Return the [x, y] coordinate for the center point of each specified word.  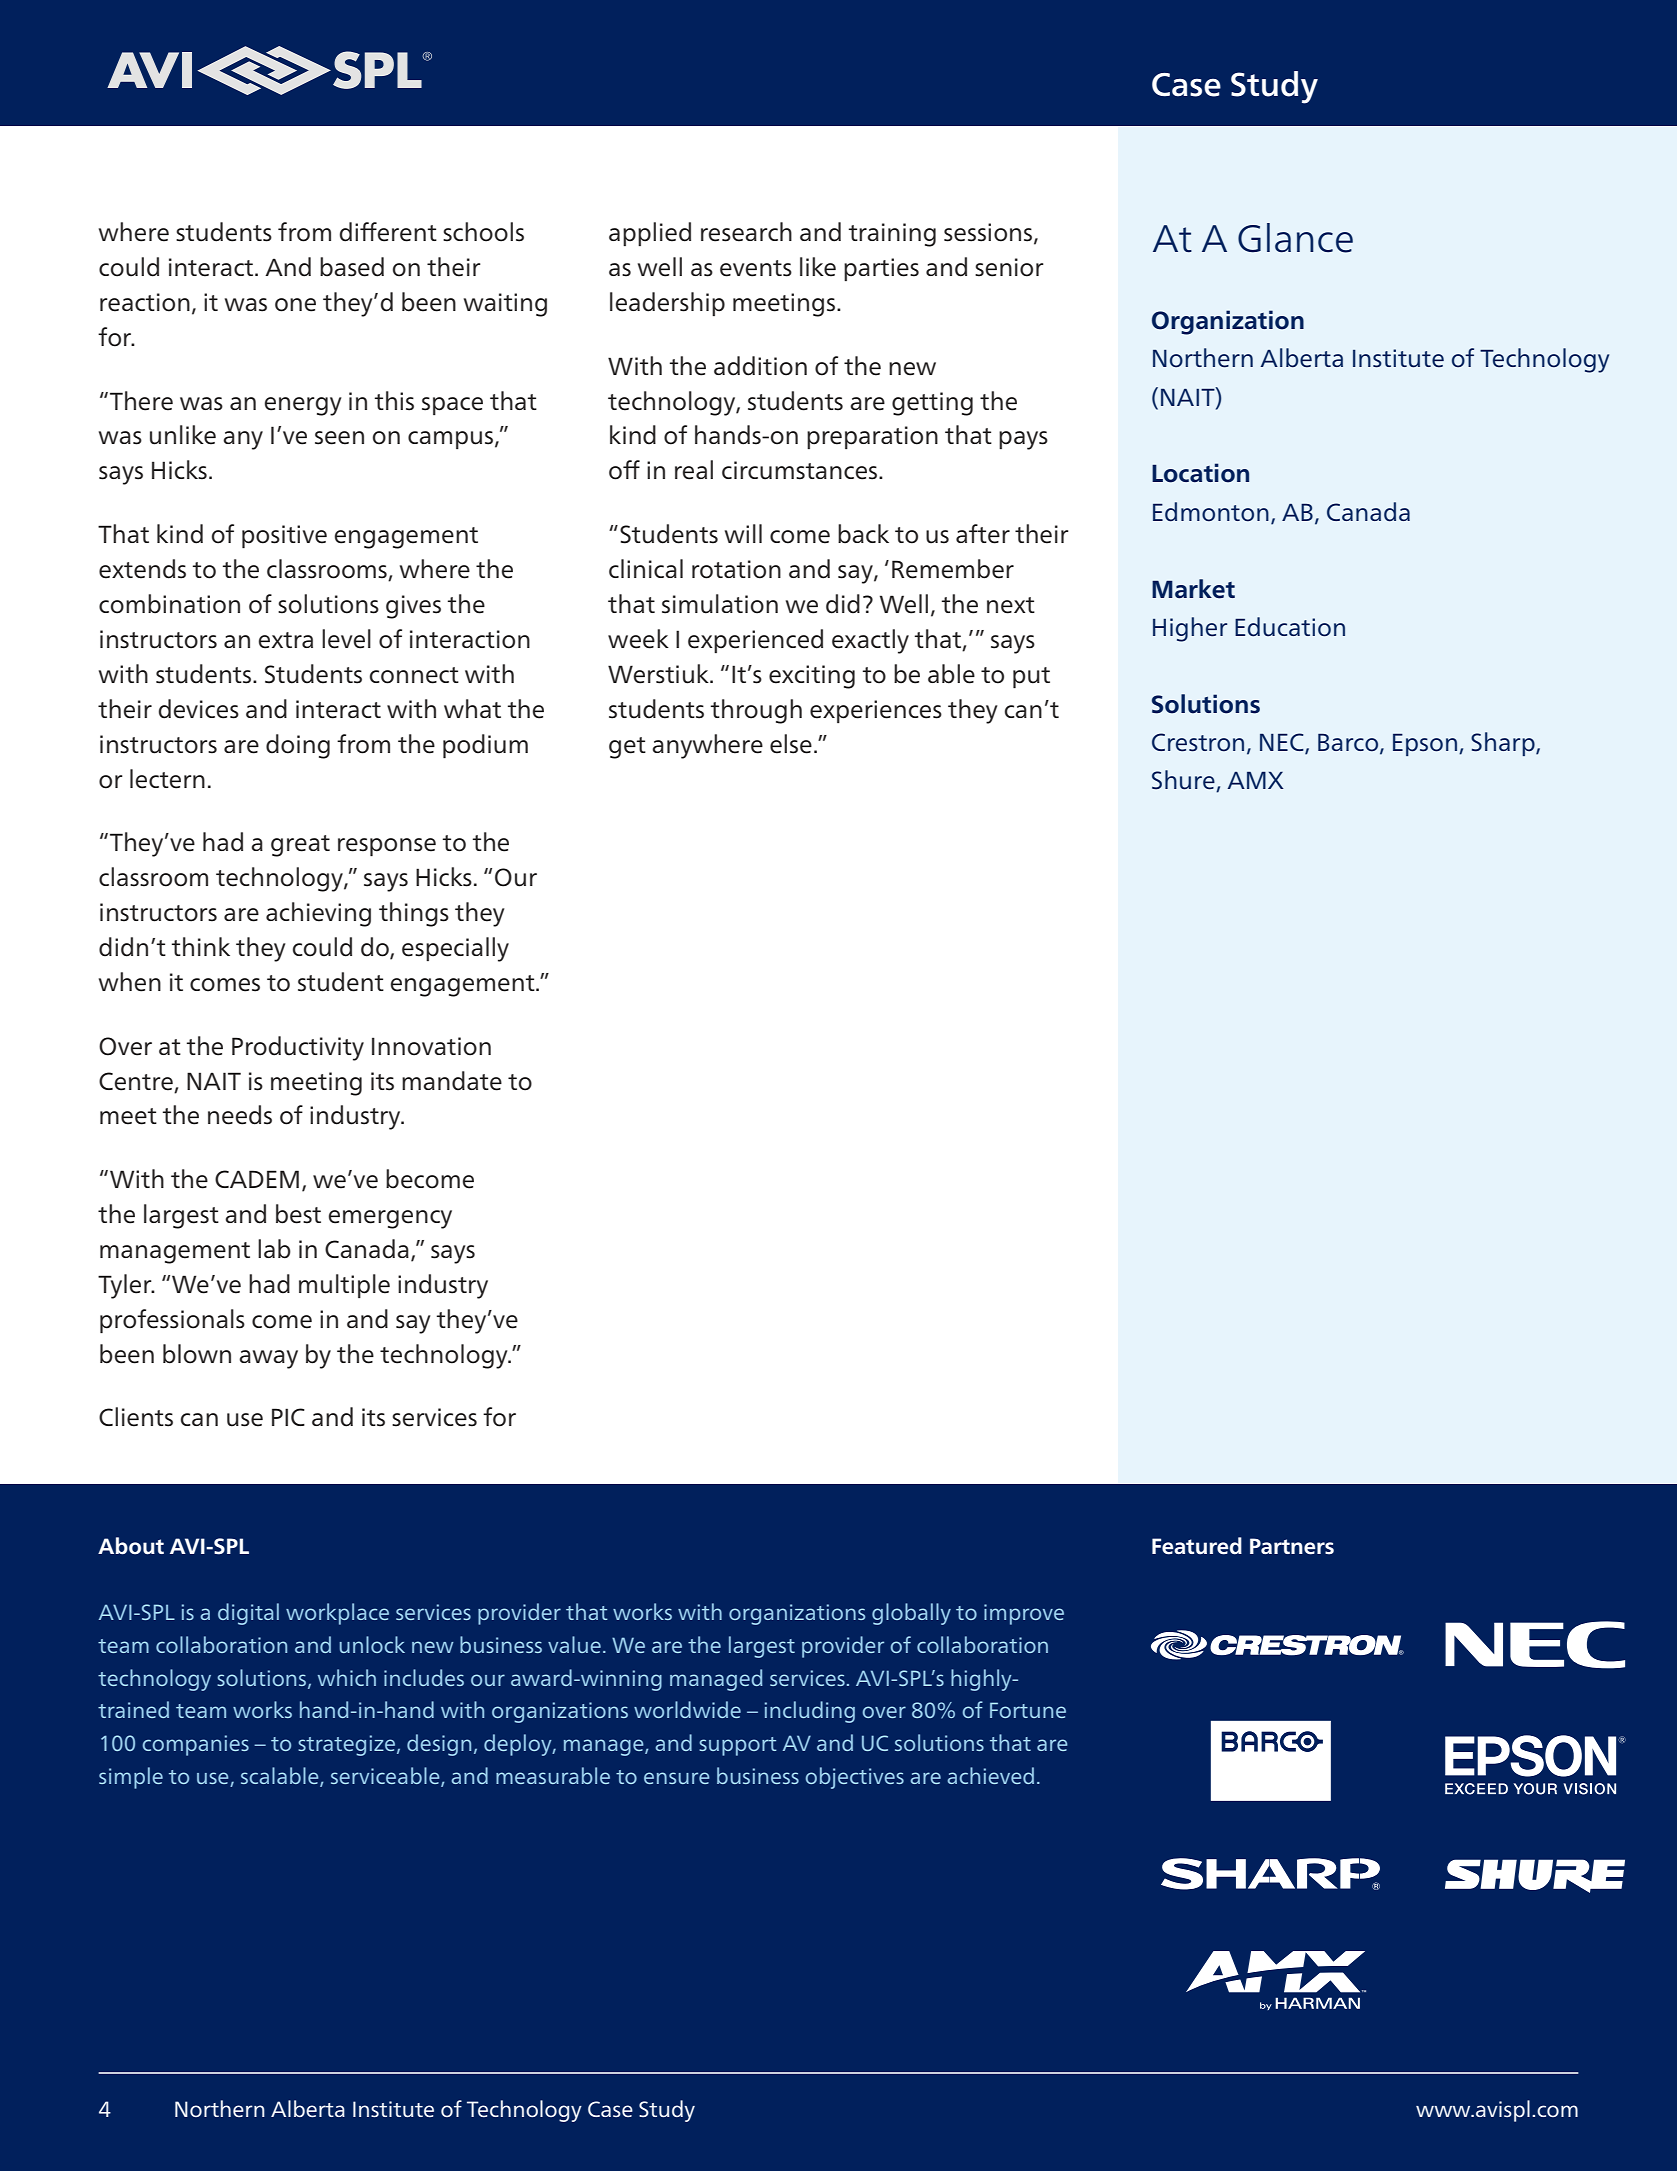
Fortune [1028, 1710]
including [810, 1712]
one [295, 305]
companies [195, 1745]
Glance [1295, 238]
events [756, 268]
